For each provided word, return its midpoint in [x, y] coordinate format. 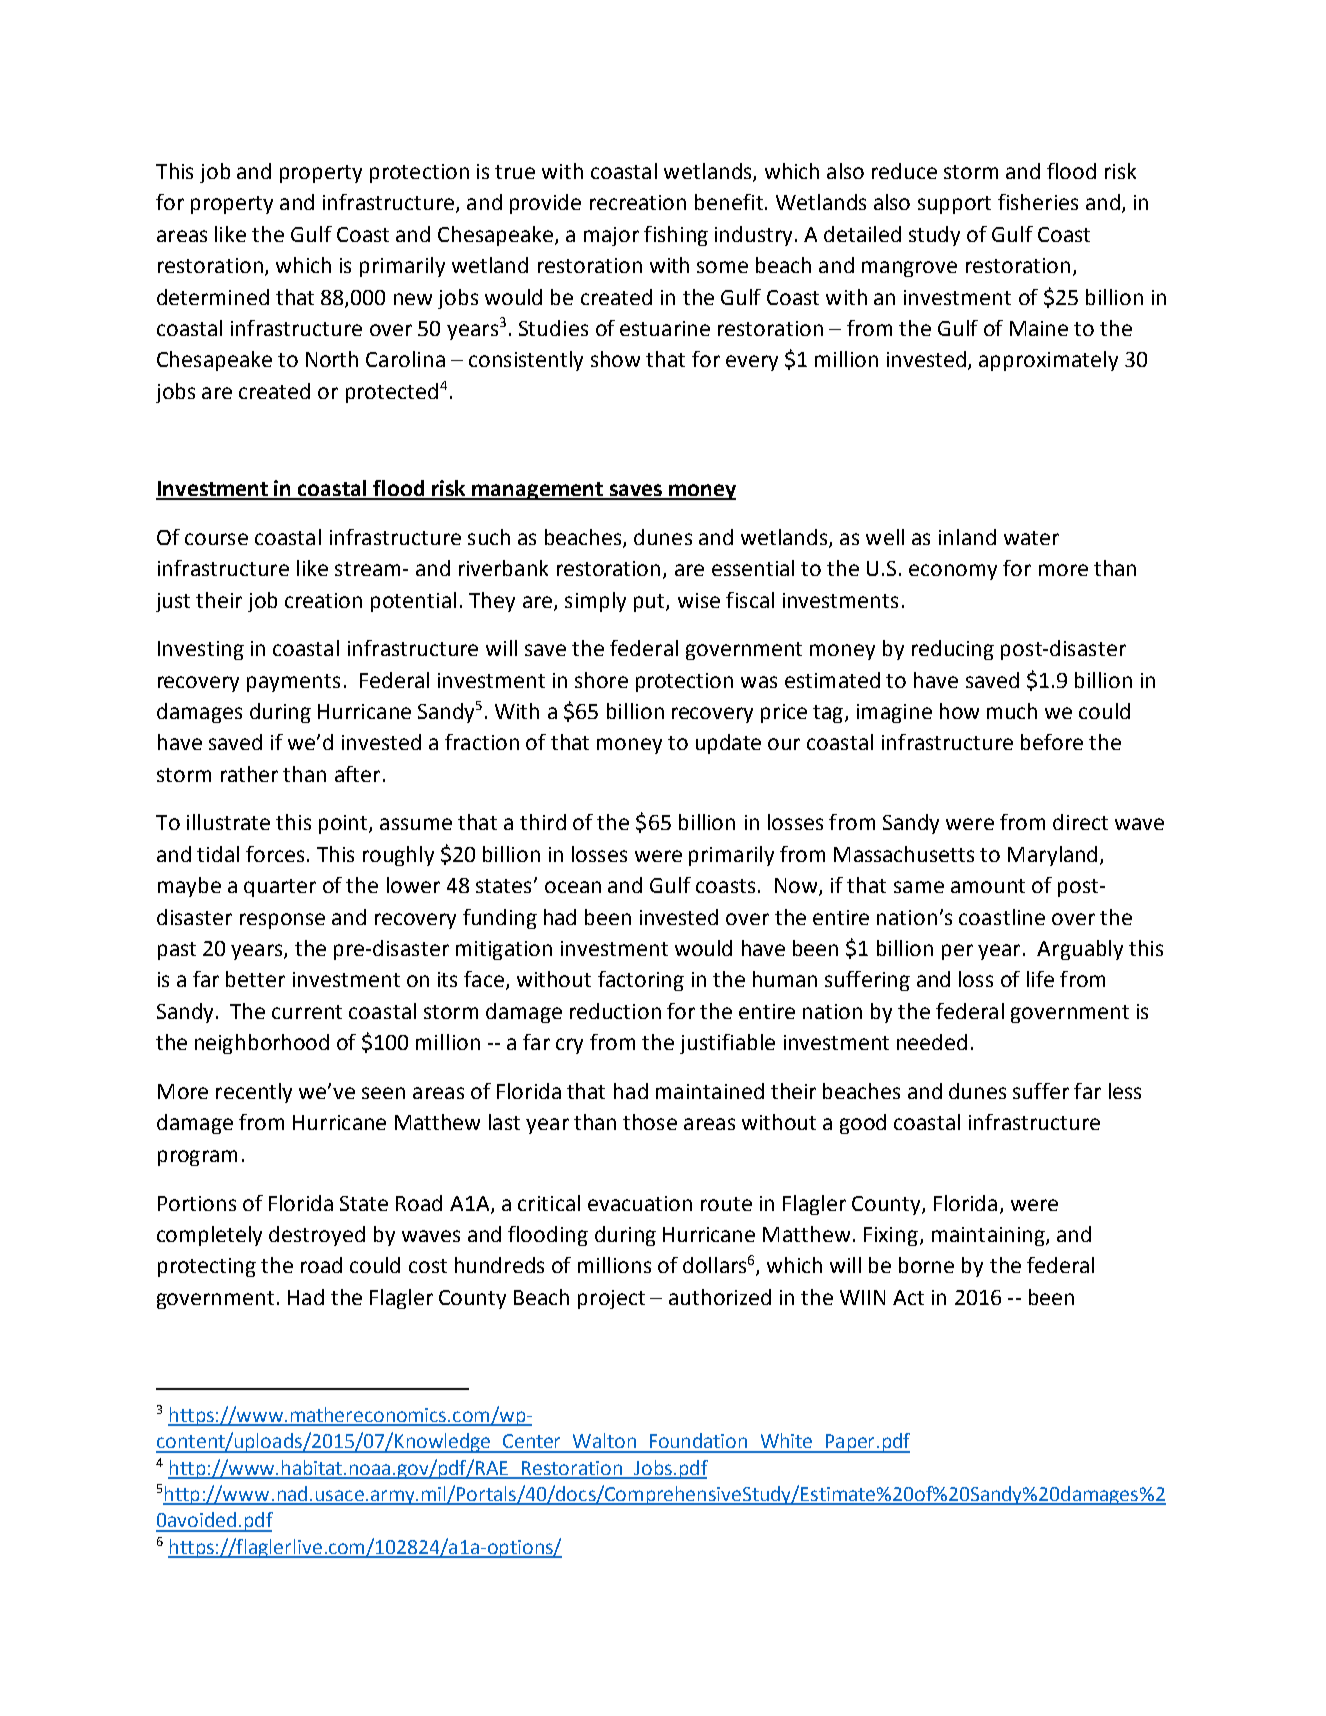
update [728, 744]
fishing [676, 236]
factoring [641, 981]
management [537, 491]
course [216, 539]
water [1031, 538]
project [611, 1299]
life [1040, 979]
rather [249, 774]
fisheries [1038, 202]
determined [213, 297]
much [1012, 711]
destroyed [317, 1236]
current [307, 1012]
